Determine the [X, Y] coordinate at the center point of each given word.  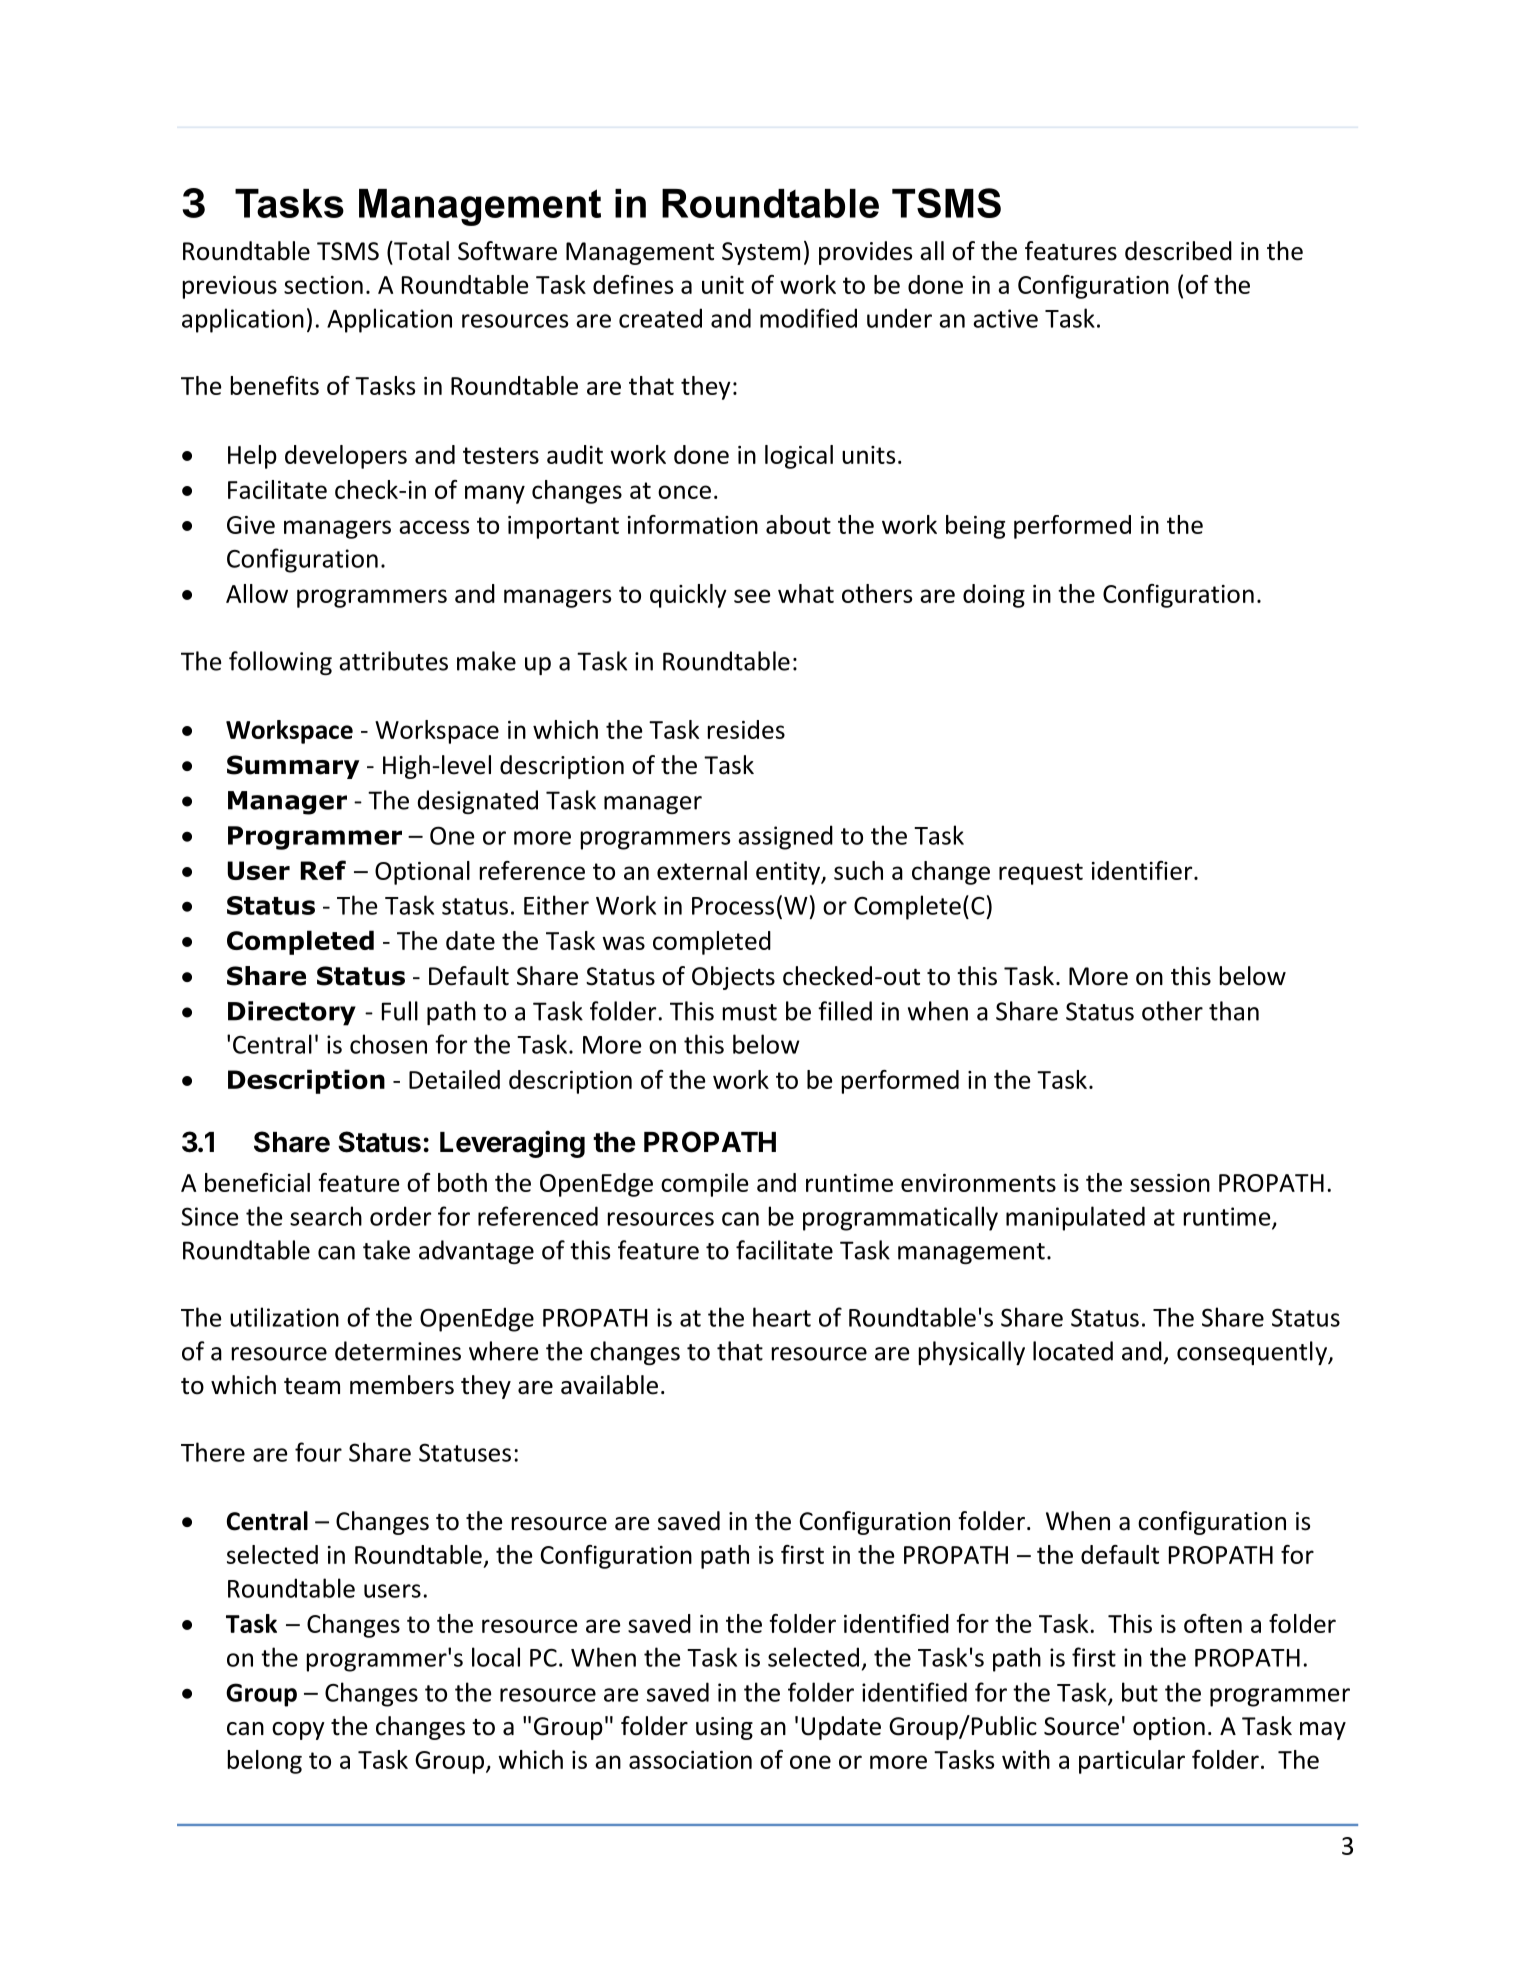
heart [782, 1317]
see [752, 596]
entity [789, 873]
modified [808, 318]
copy [298, 1731]
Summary [293, 767]
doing [994, 596]
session [1170, 1183]
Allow [257, 593]
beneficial [257, 1182]
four [318, 1452]
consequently [1253, 1353]
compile [705, 1185]
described [1178, 251]
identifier [1143, 870]
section [323, 285]
